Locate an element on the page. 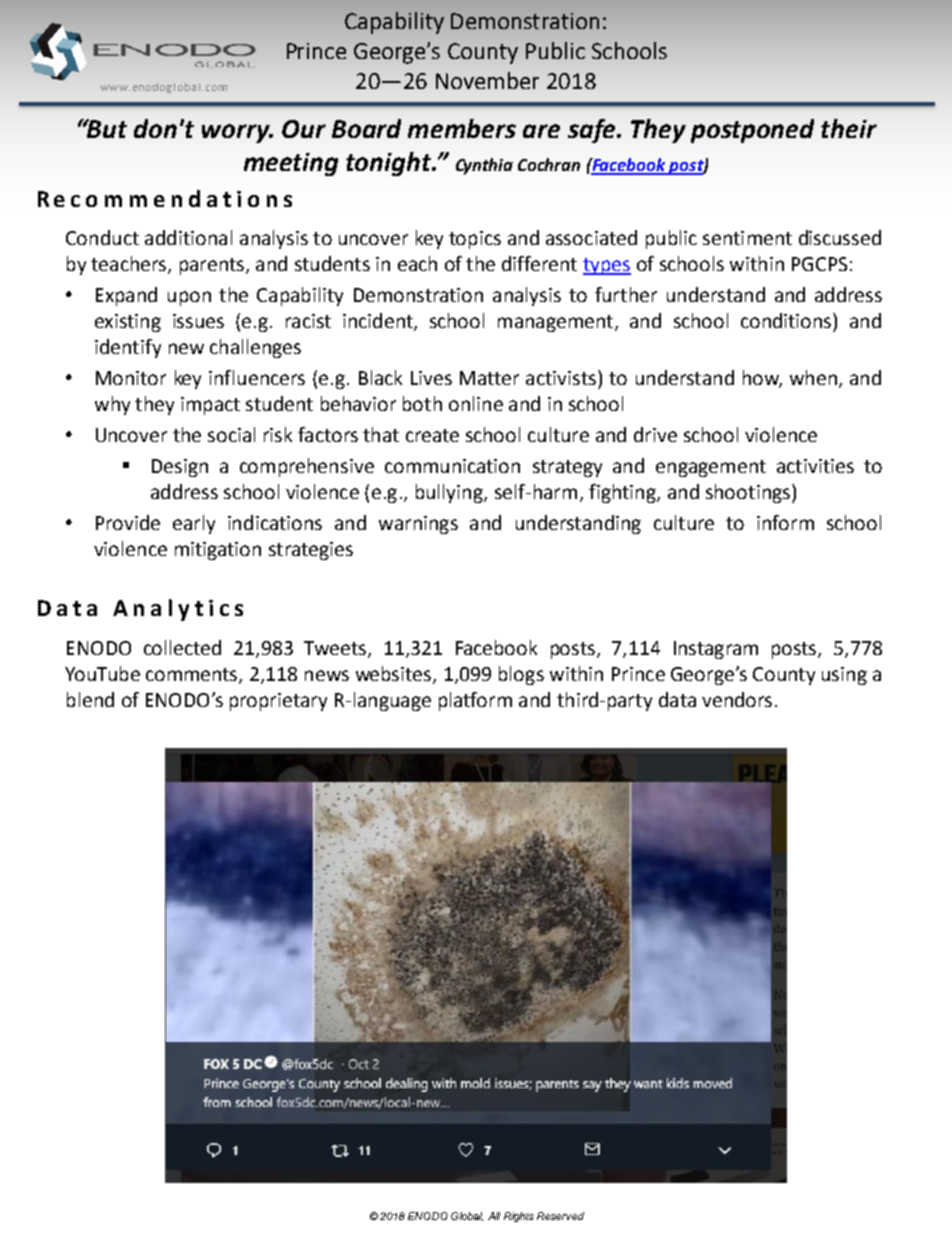 The image size is (952, 1233). conditions is located at coordinates (787, 320).
